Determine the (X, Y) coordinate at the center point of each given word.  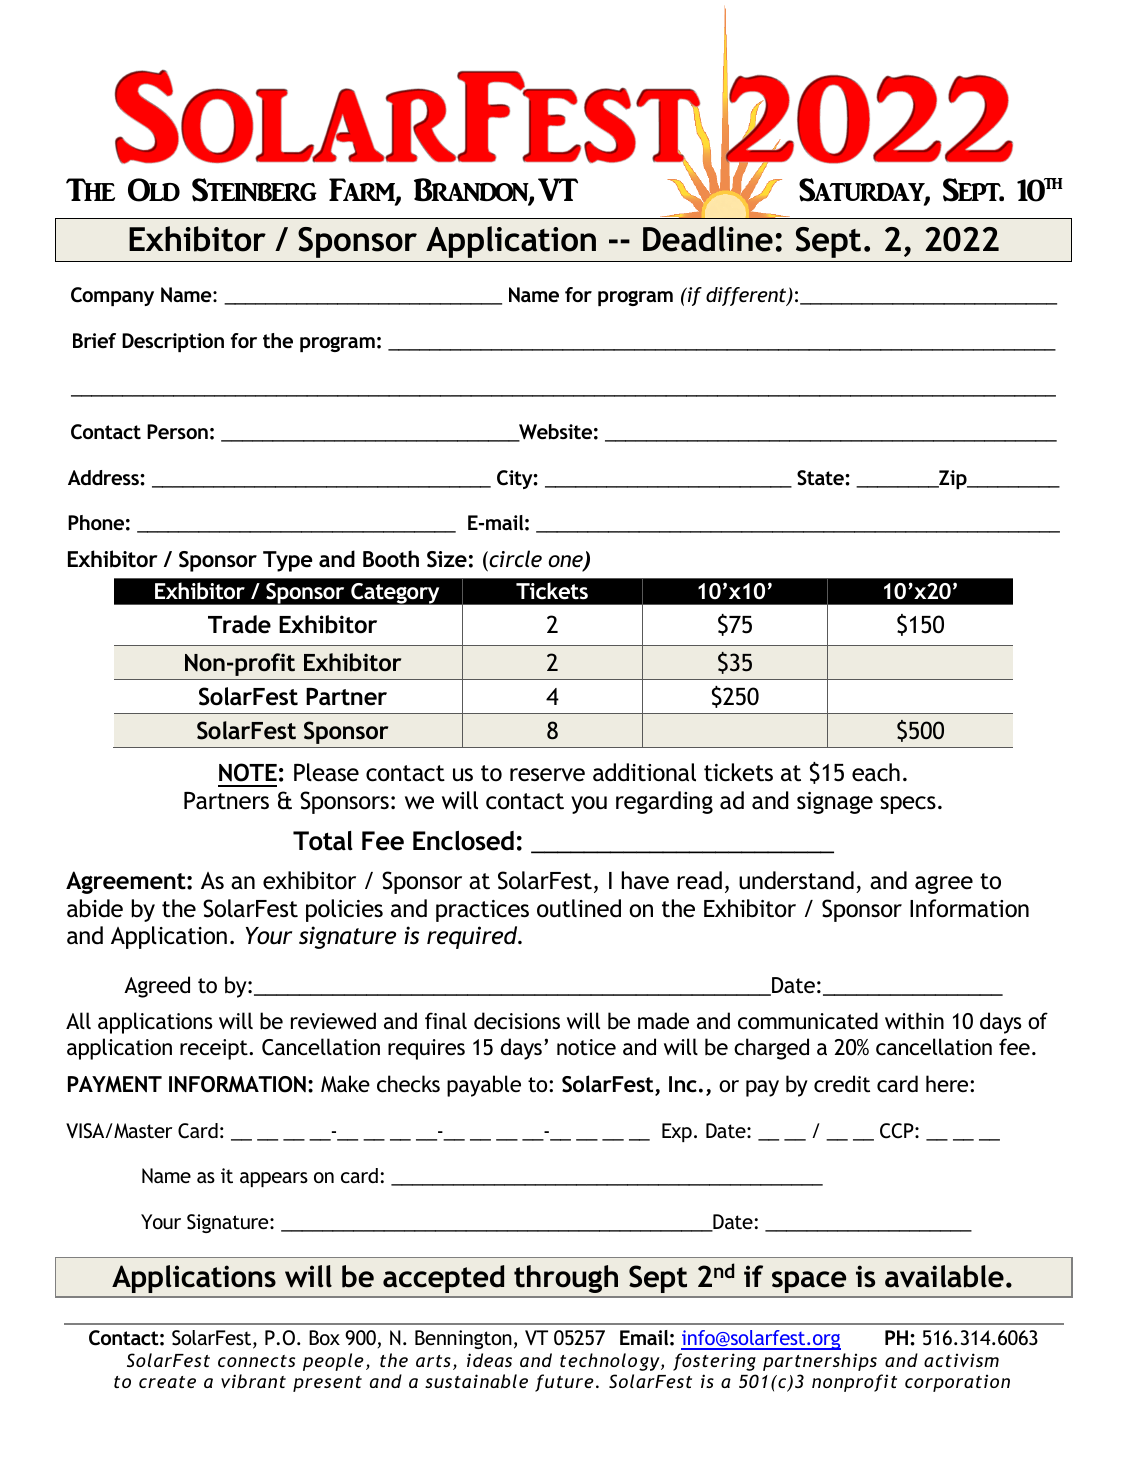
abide (95, 908)
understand (796, 880)
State (821, 478)
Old (154, 190)
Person (177, 431)
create (167, 1382)
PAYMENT (115, 1084)
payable (484, 1086)
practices (482, 911)
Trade (239, 624)
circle (514, 559)
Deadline (708, 239)
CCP (898, 1131)
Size (447, 559)
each (876, 772)
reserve (547, 775)
